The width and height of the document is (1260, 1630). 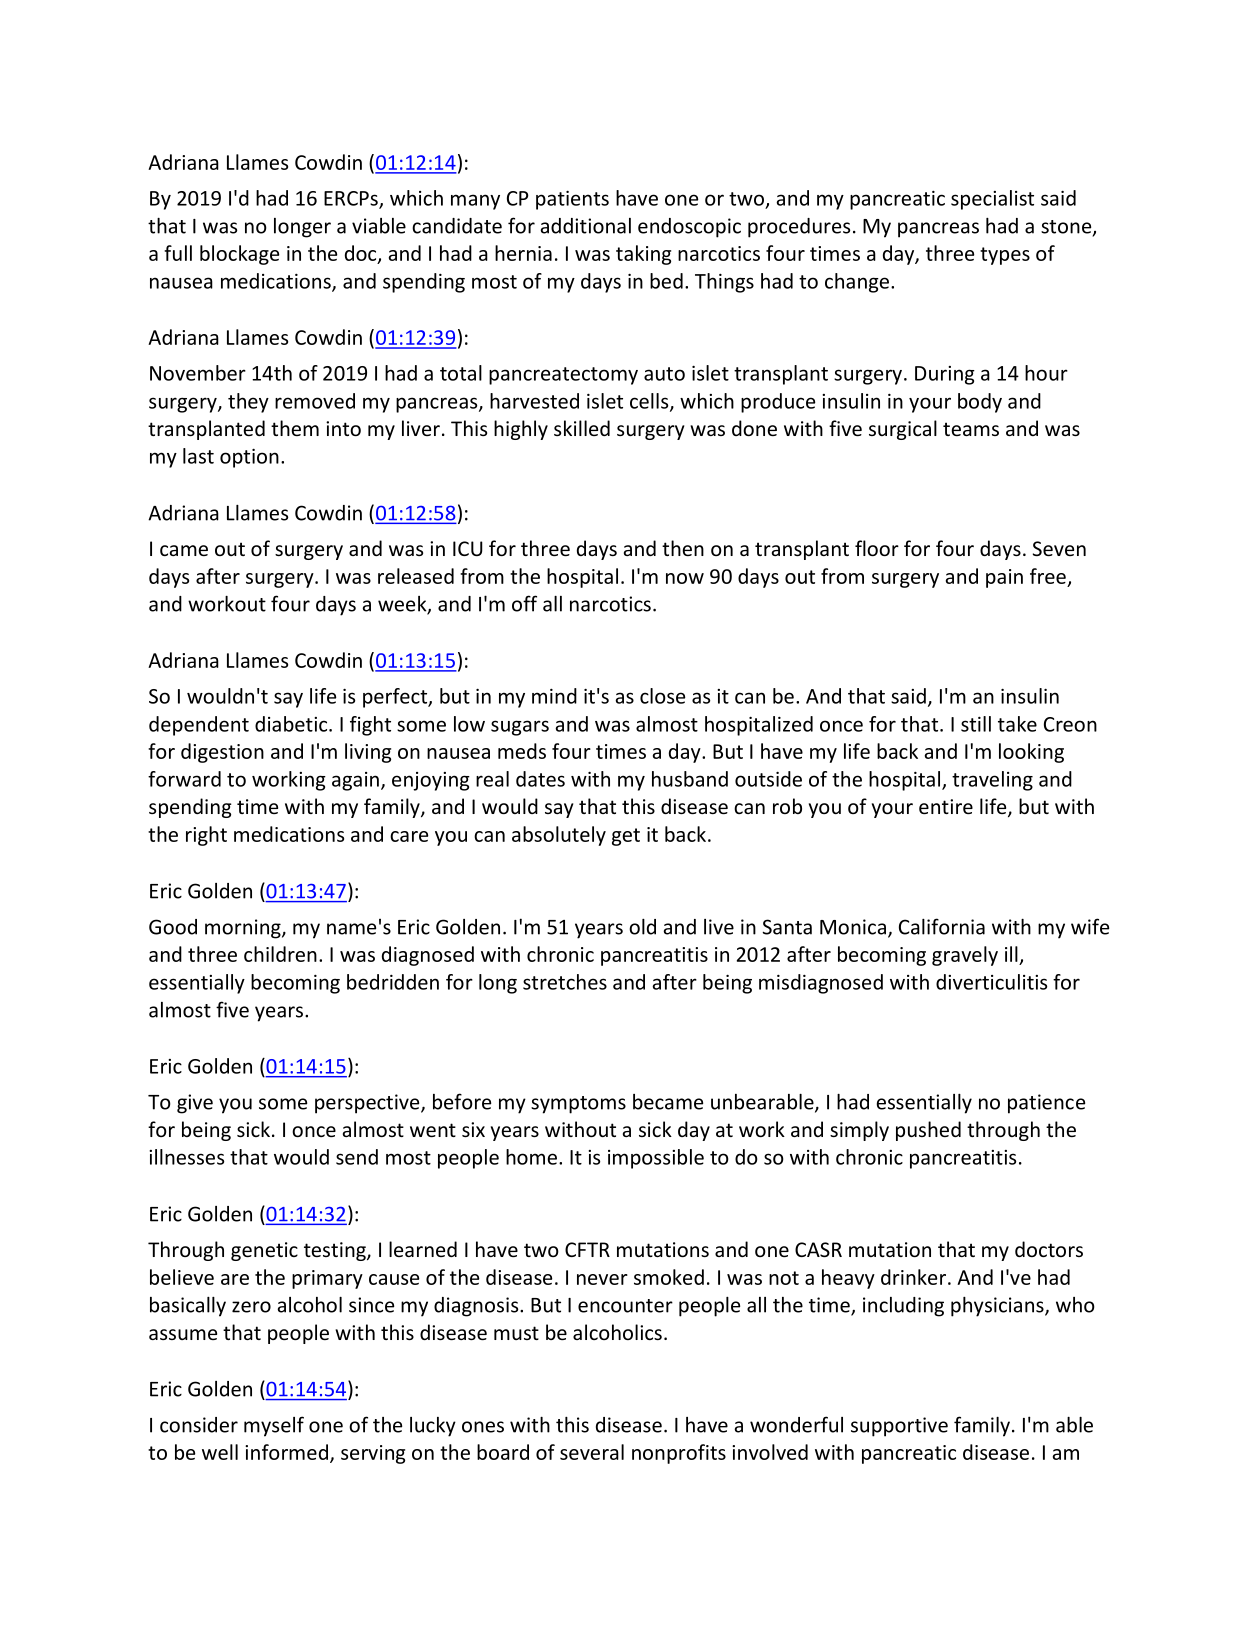 What do you see at coordinates (971, 429) in the document?
I see `teams` at bounding box center [971, 429].
